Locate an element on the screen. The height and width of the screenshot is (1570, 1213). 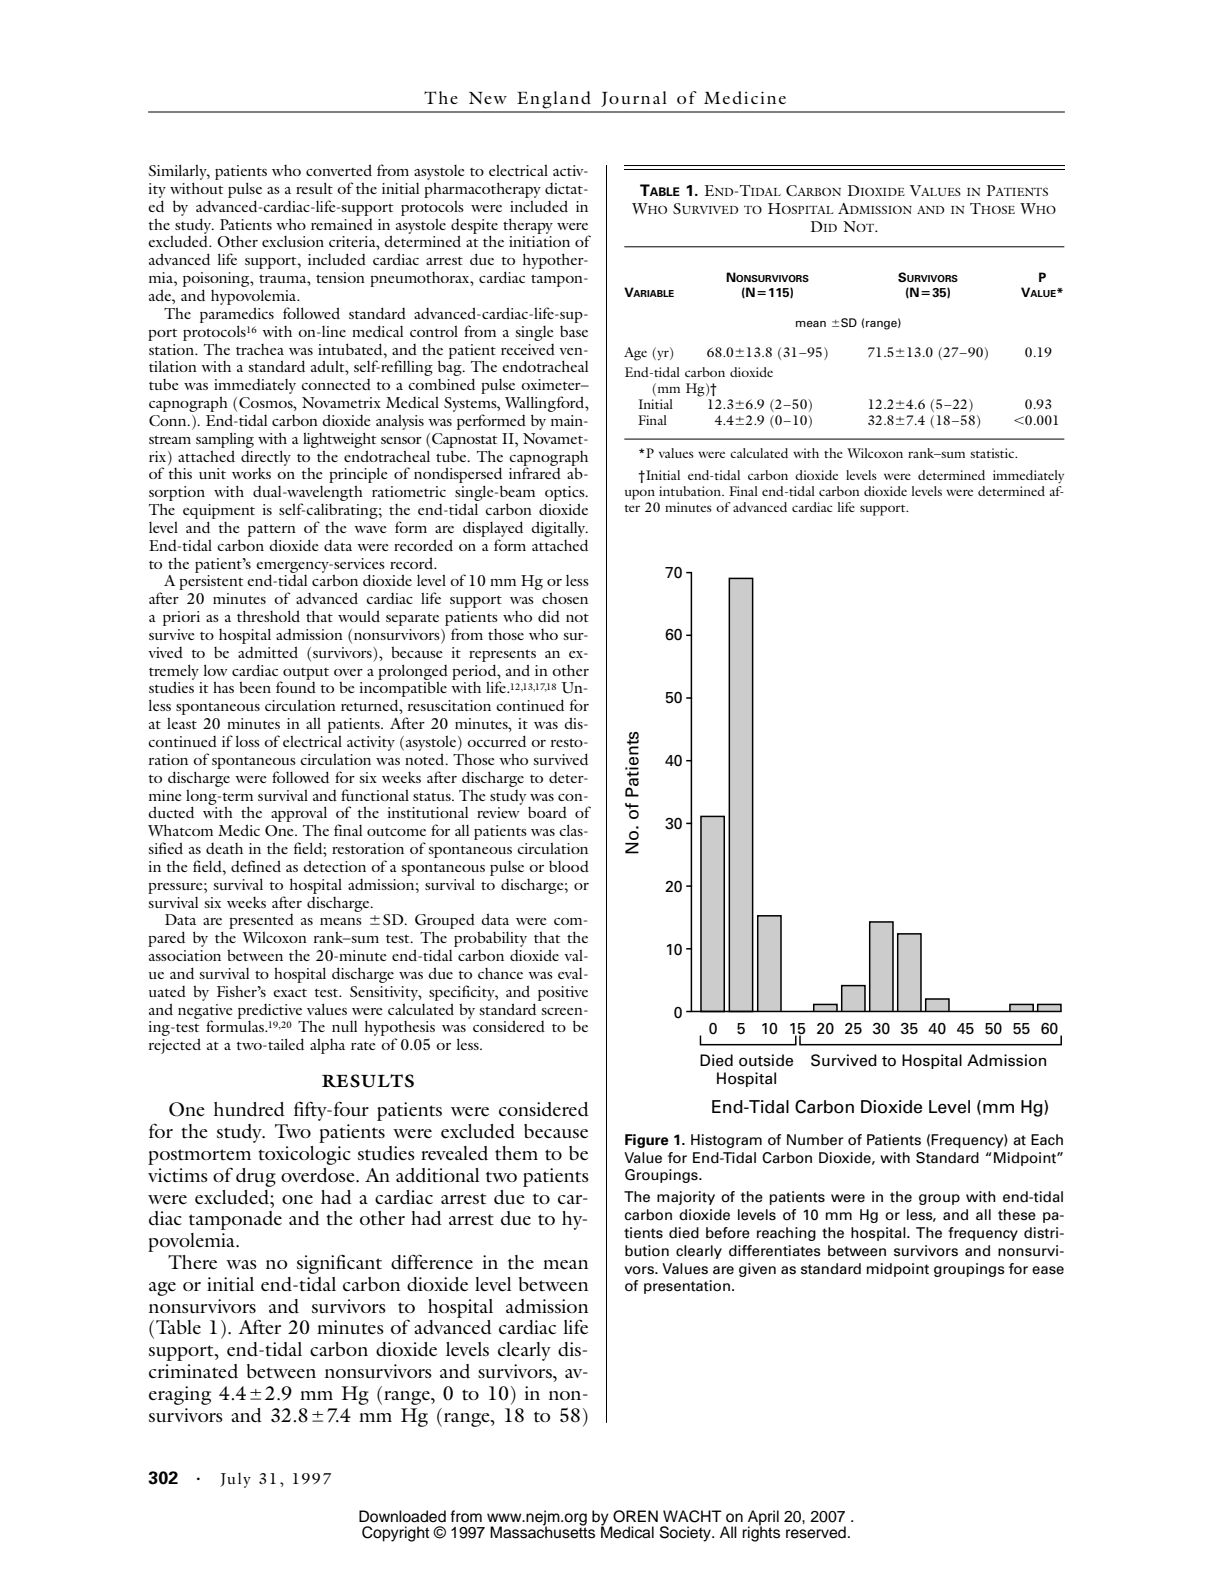
statistic is located at coordinates (993, 453).
